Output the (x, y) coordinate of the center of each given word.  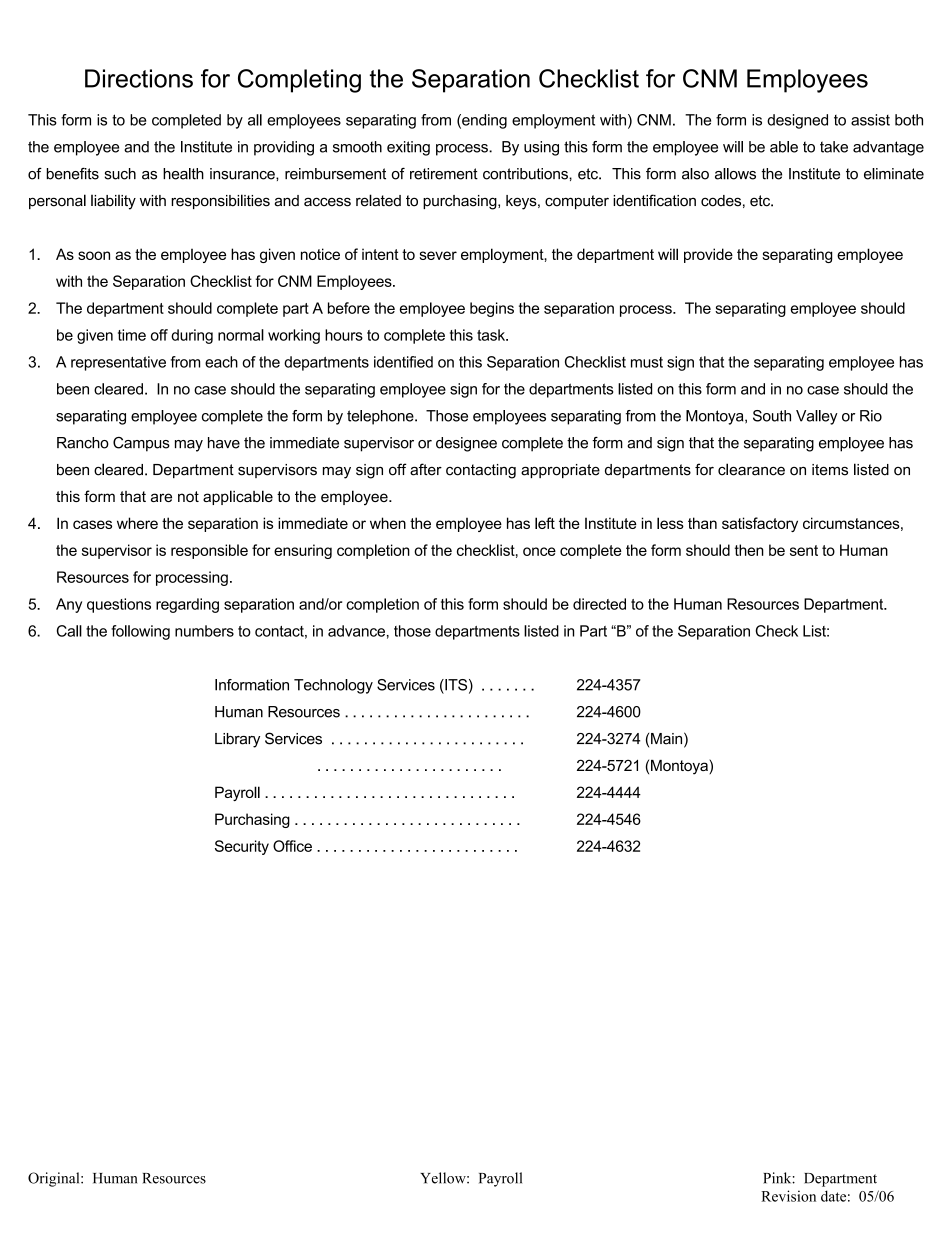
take (834, 147)
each (221, 362)
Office (292, 846)
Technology (333, 686)
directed (599, 604)
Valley (817, 417)
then (749, 550)
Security (242, 847)
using (541, 148)
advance (356, 631)
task (492, 335)
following (140, 632)
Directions (139, 78)
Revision (788, 1196)
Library (237, 740)
